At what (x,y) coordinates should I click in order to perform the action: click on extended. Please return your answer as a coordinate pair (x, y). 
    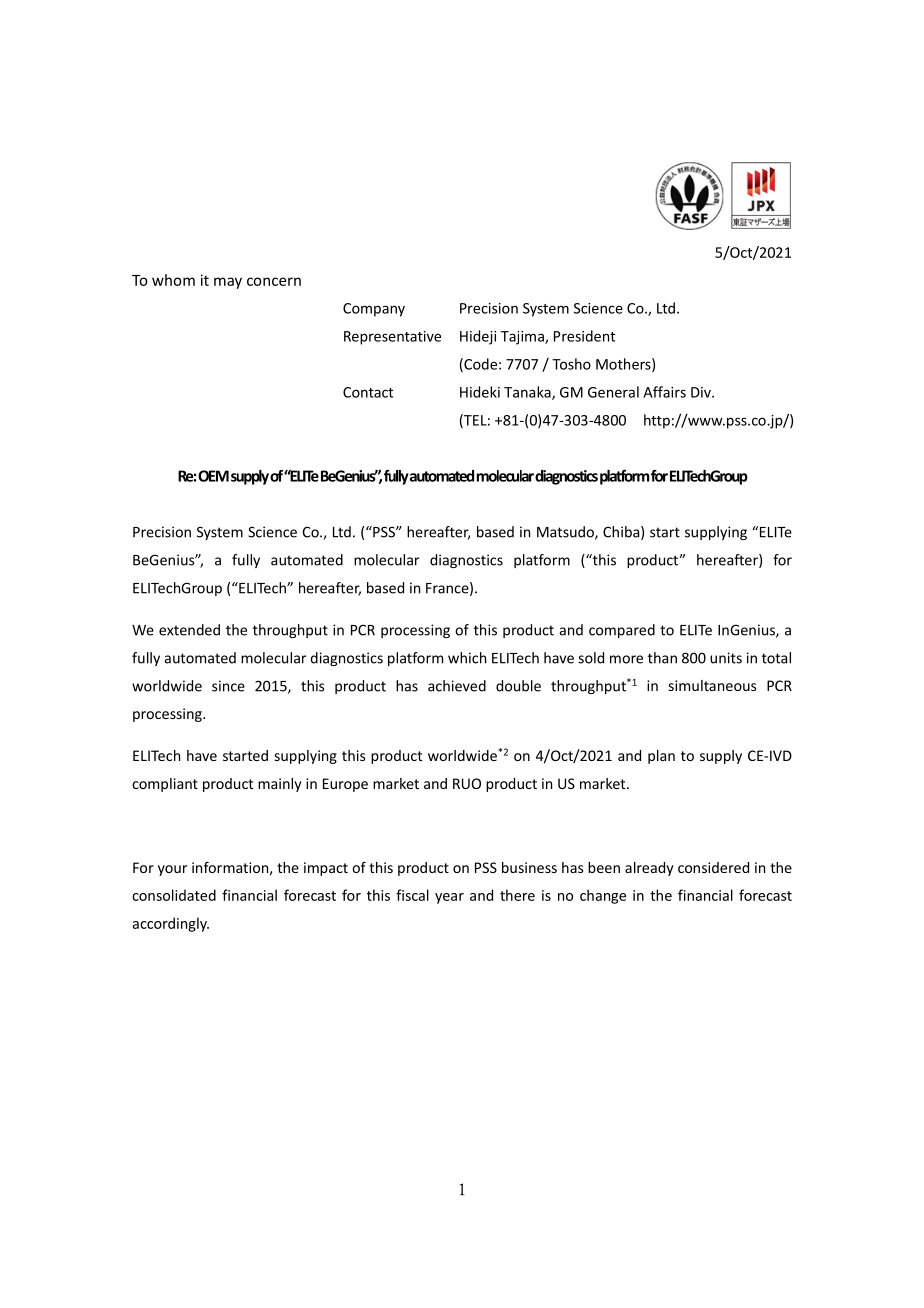
    Looking at the image, I should click on (189, 630).
